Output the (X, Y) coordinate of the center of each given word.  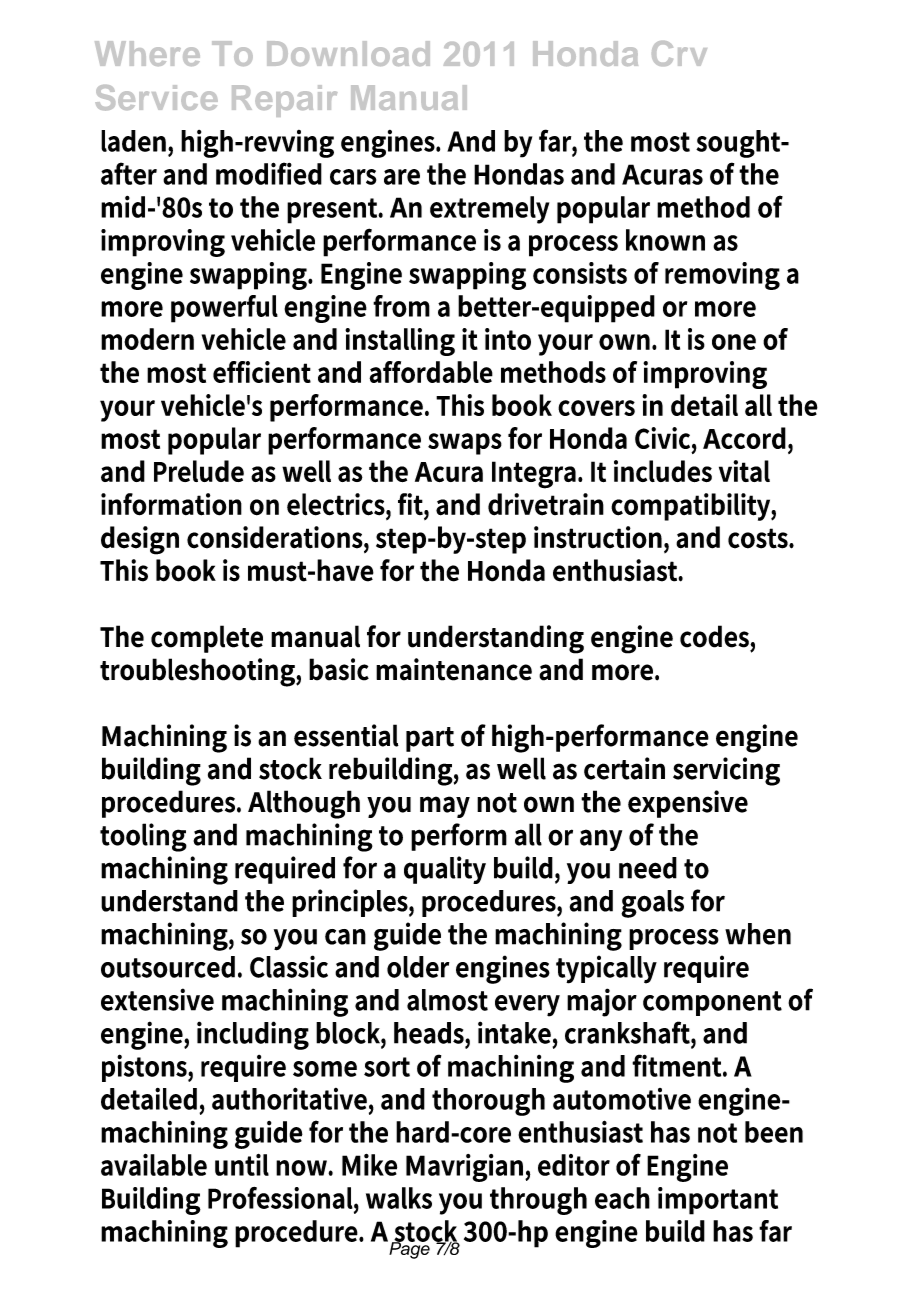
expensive (688, 804)
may (445, 807)
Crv (679, 53)
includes (663, 471)
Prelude (199, 471)
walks (399, 1198)
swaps (465, 444)
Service (156, 98)
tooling (143, 837)
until (242, 1165)
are (402, 177)
